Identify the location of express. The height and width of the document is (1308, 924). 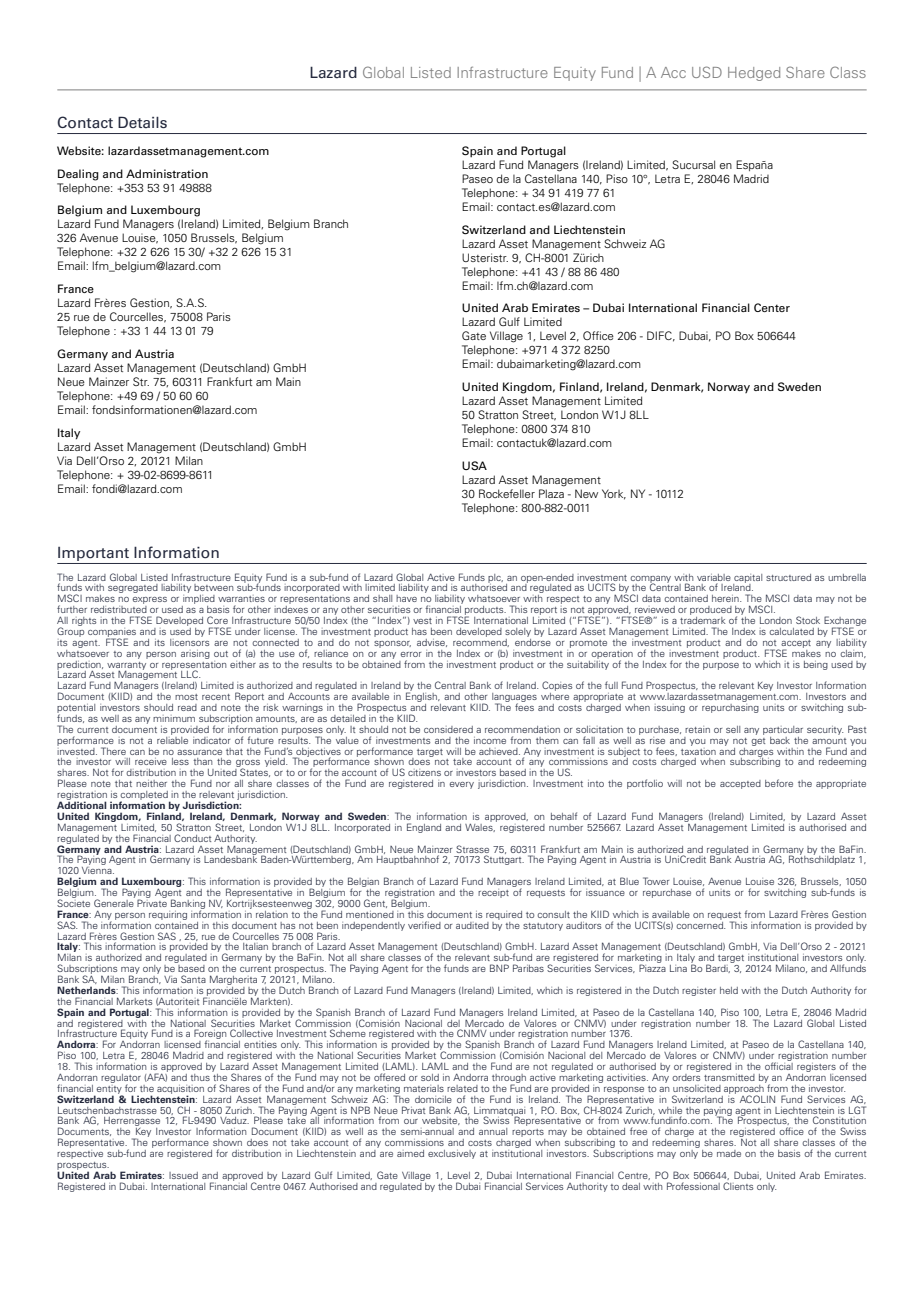
(149, 602).
